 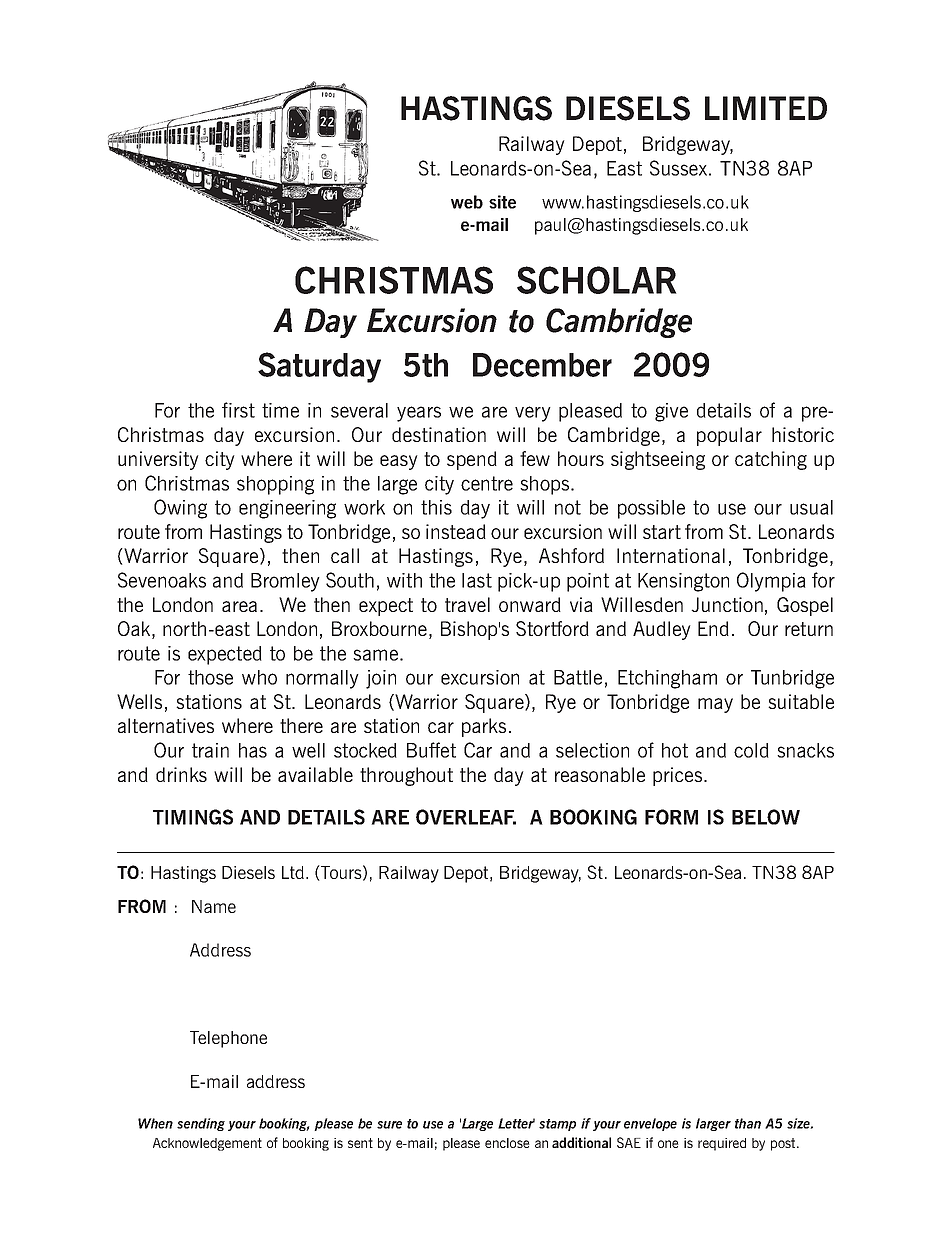 What do you see at coordinates (729, 436) in the screenshot?
I see `popular` at bounding box center [729, 436].
